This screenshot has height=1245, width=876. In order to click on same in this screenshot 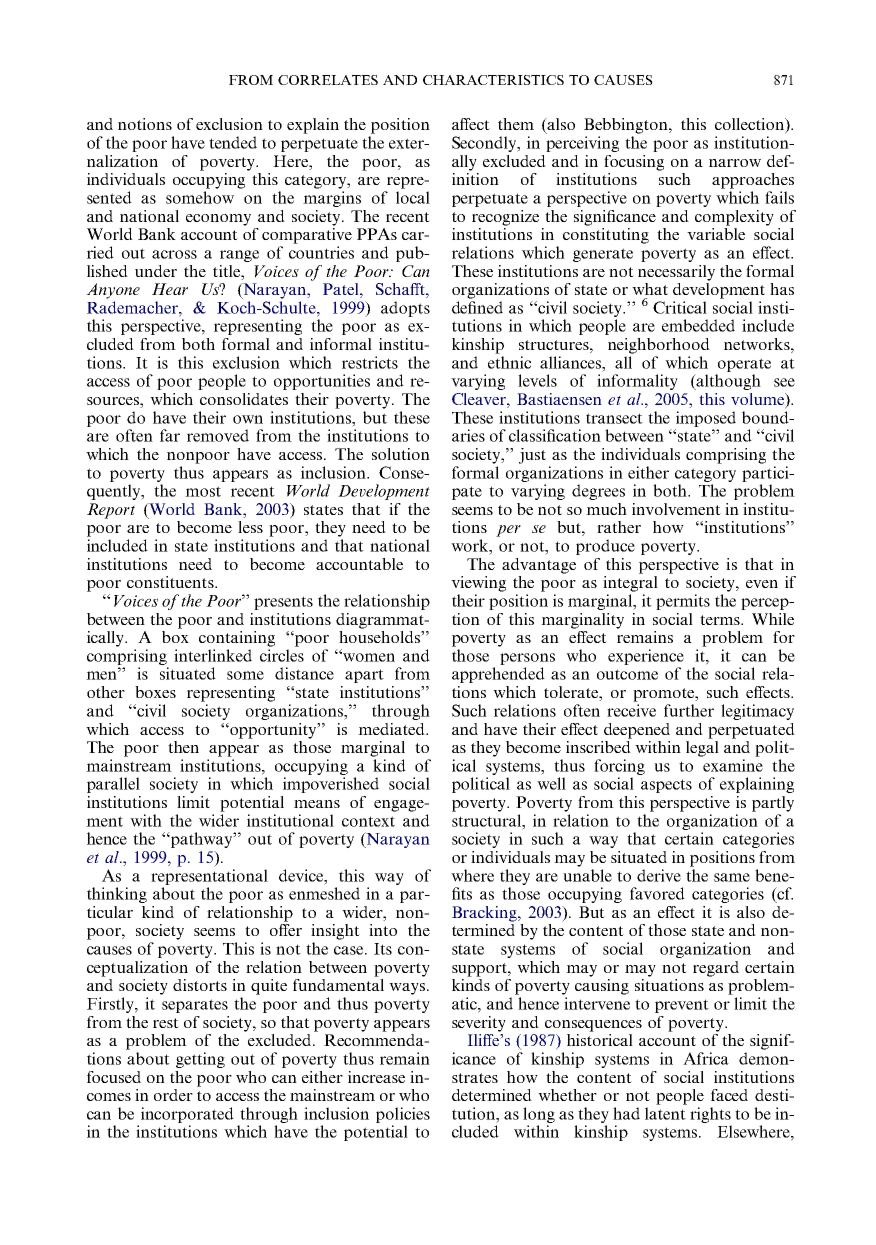, I will do `click(732, 877)`.
